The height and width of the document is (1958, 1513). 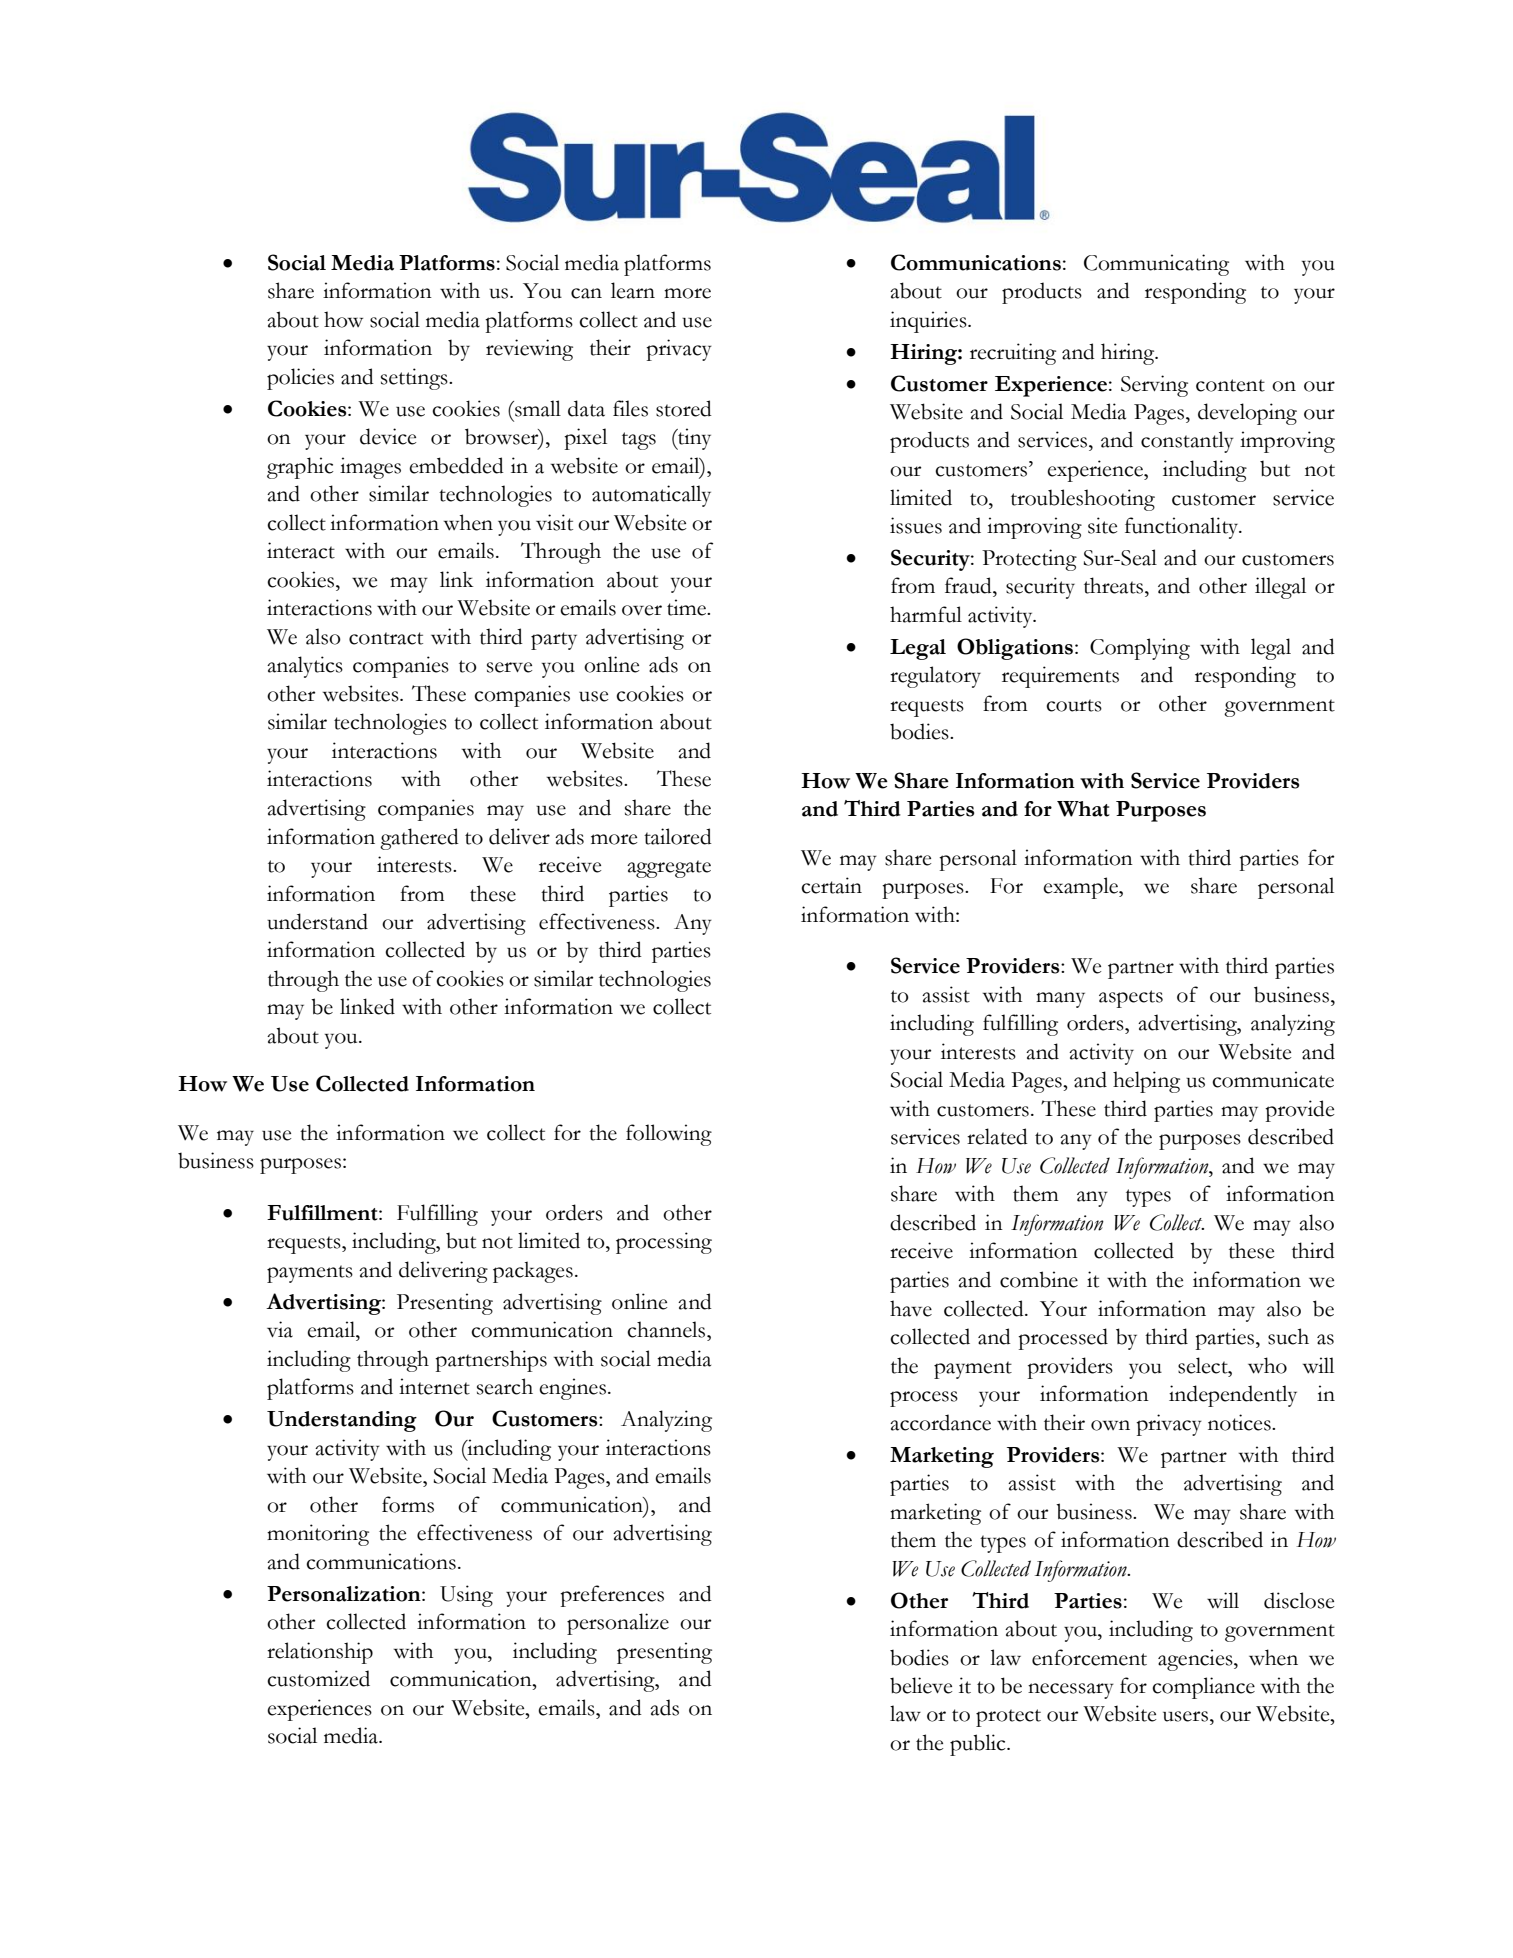 What do you see at coordinates (318, 1678) in the document?
I see `customized` at bounding box center [318, 1678].
